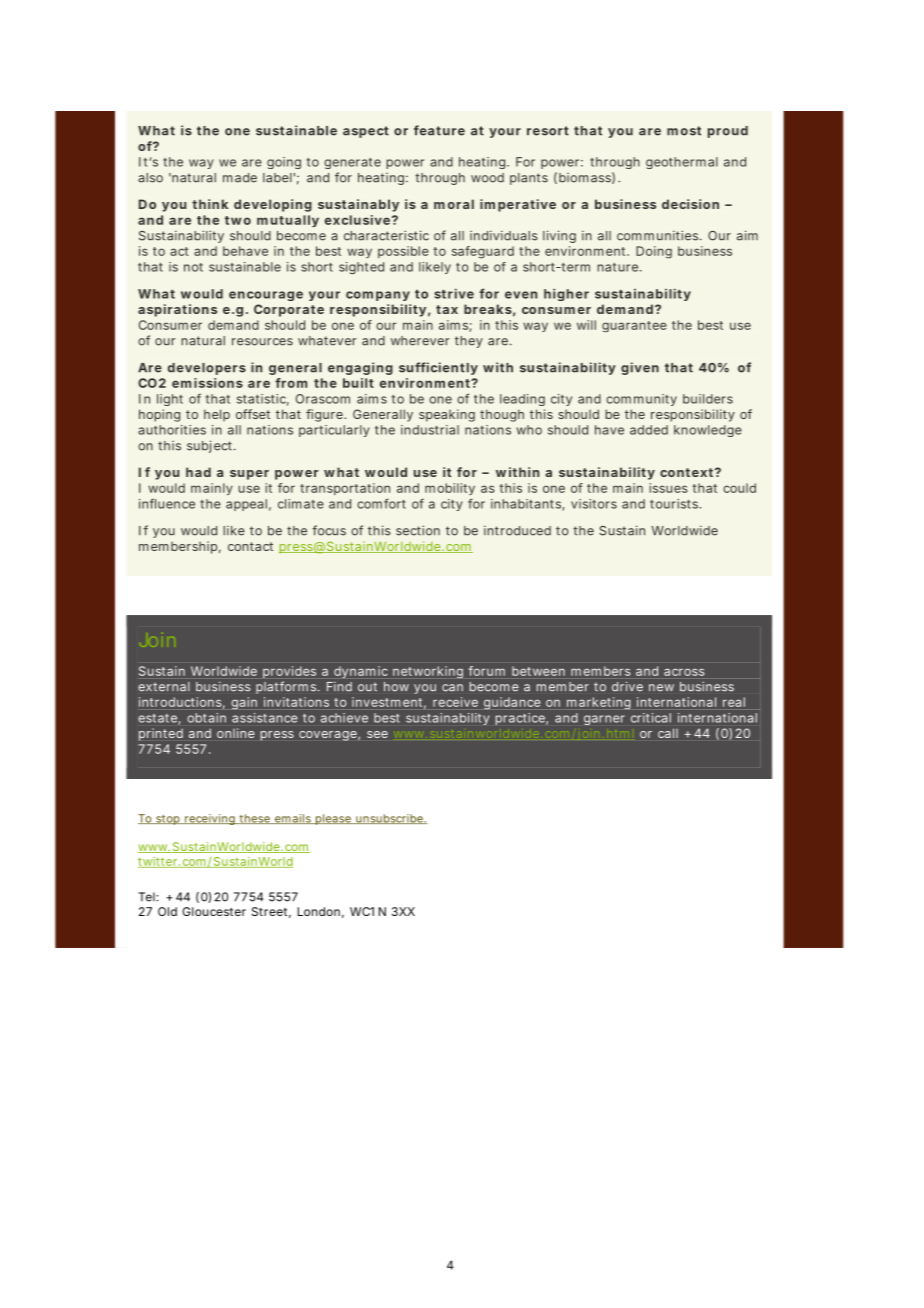  I want to click on geothermal, so click(682, 163).
